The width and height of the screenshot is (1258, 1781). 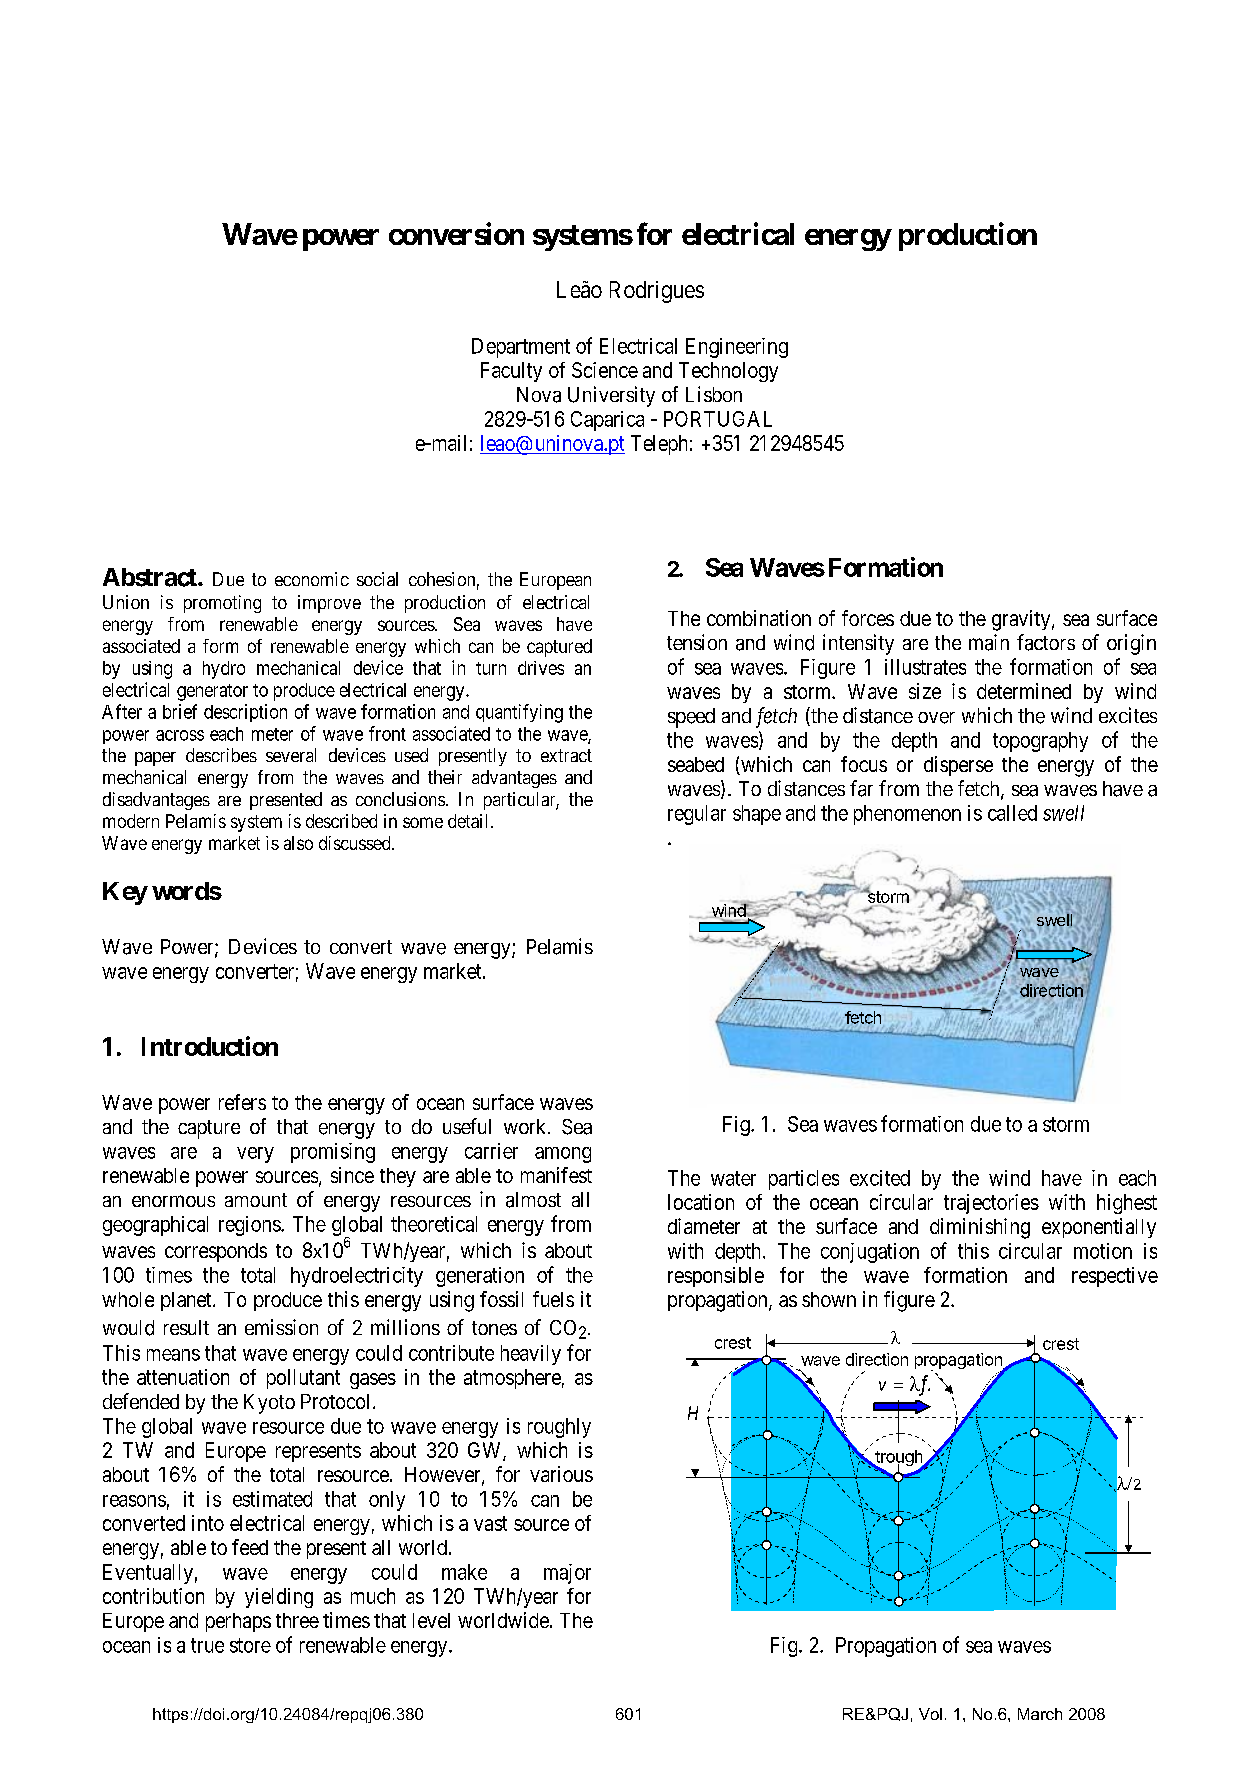 What do you see at coordinates (697, 642) in the screenshot?
I see `tension` at bounding box center [697, 642].
